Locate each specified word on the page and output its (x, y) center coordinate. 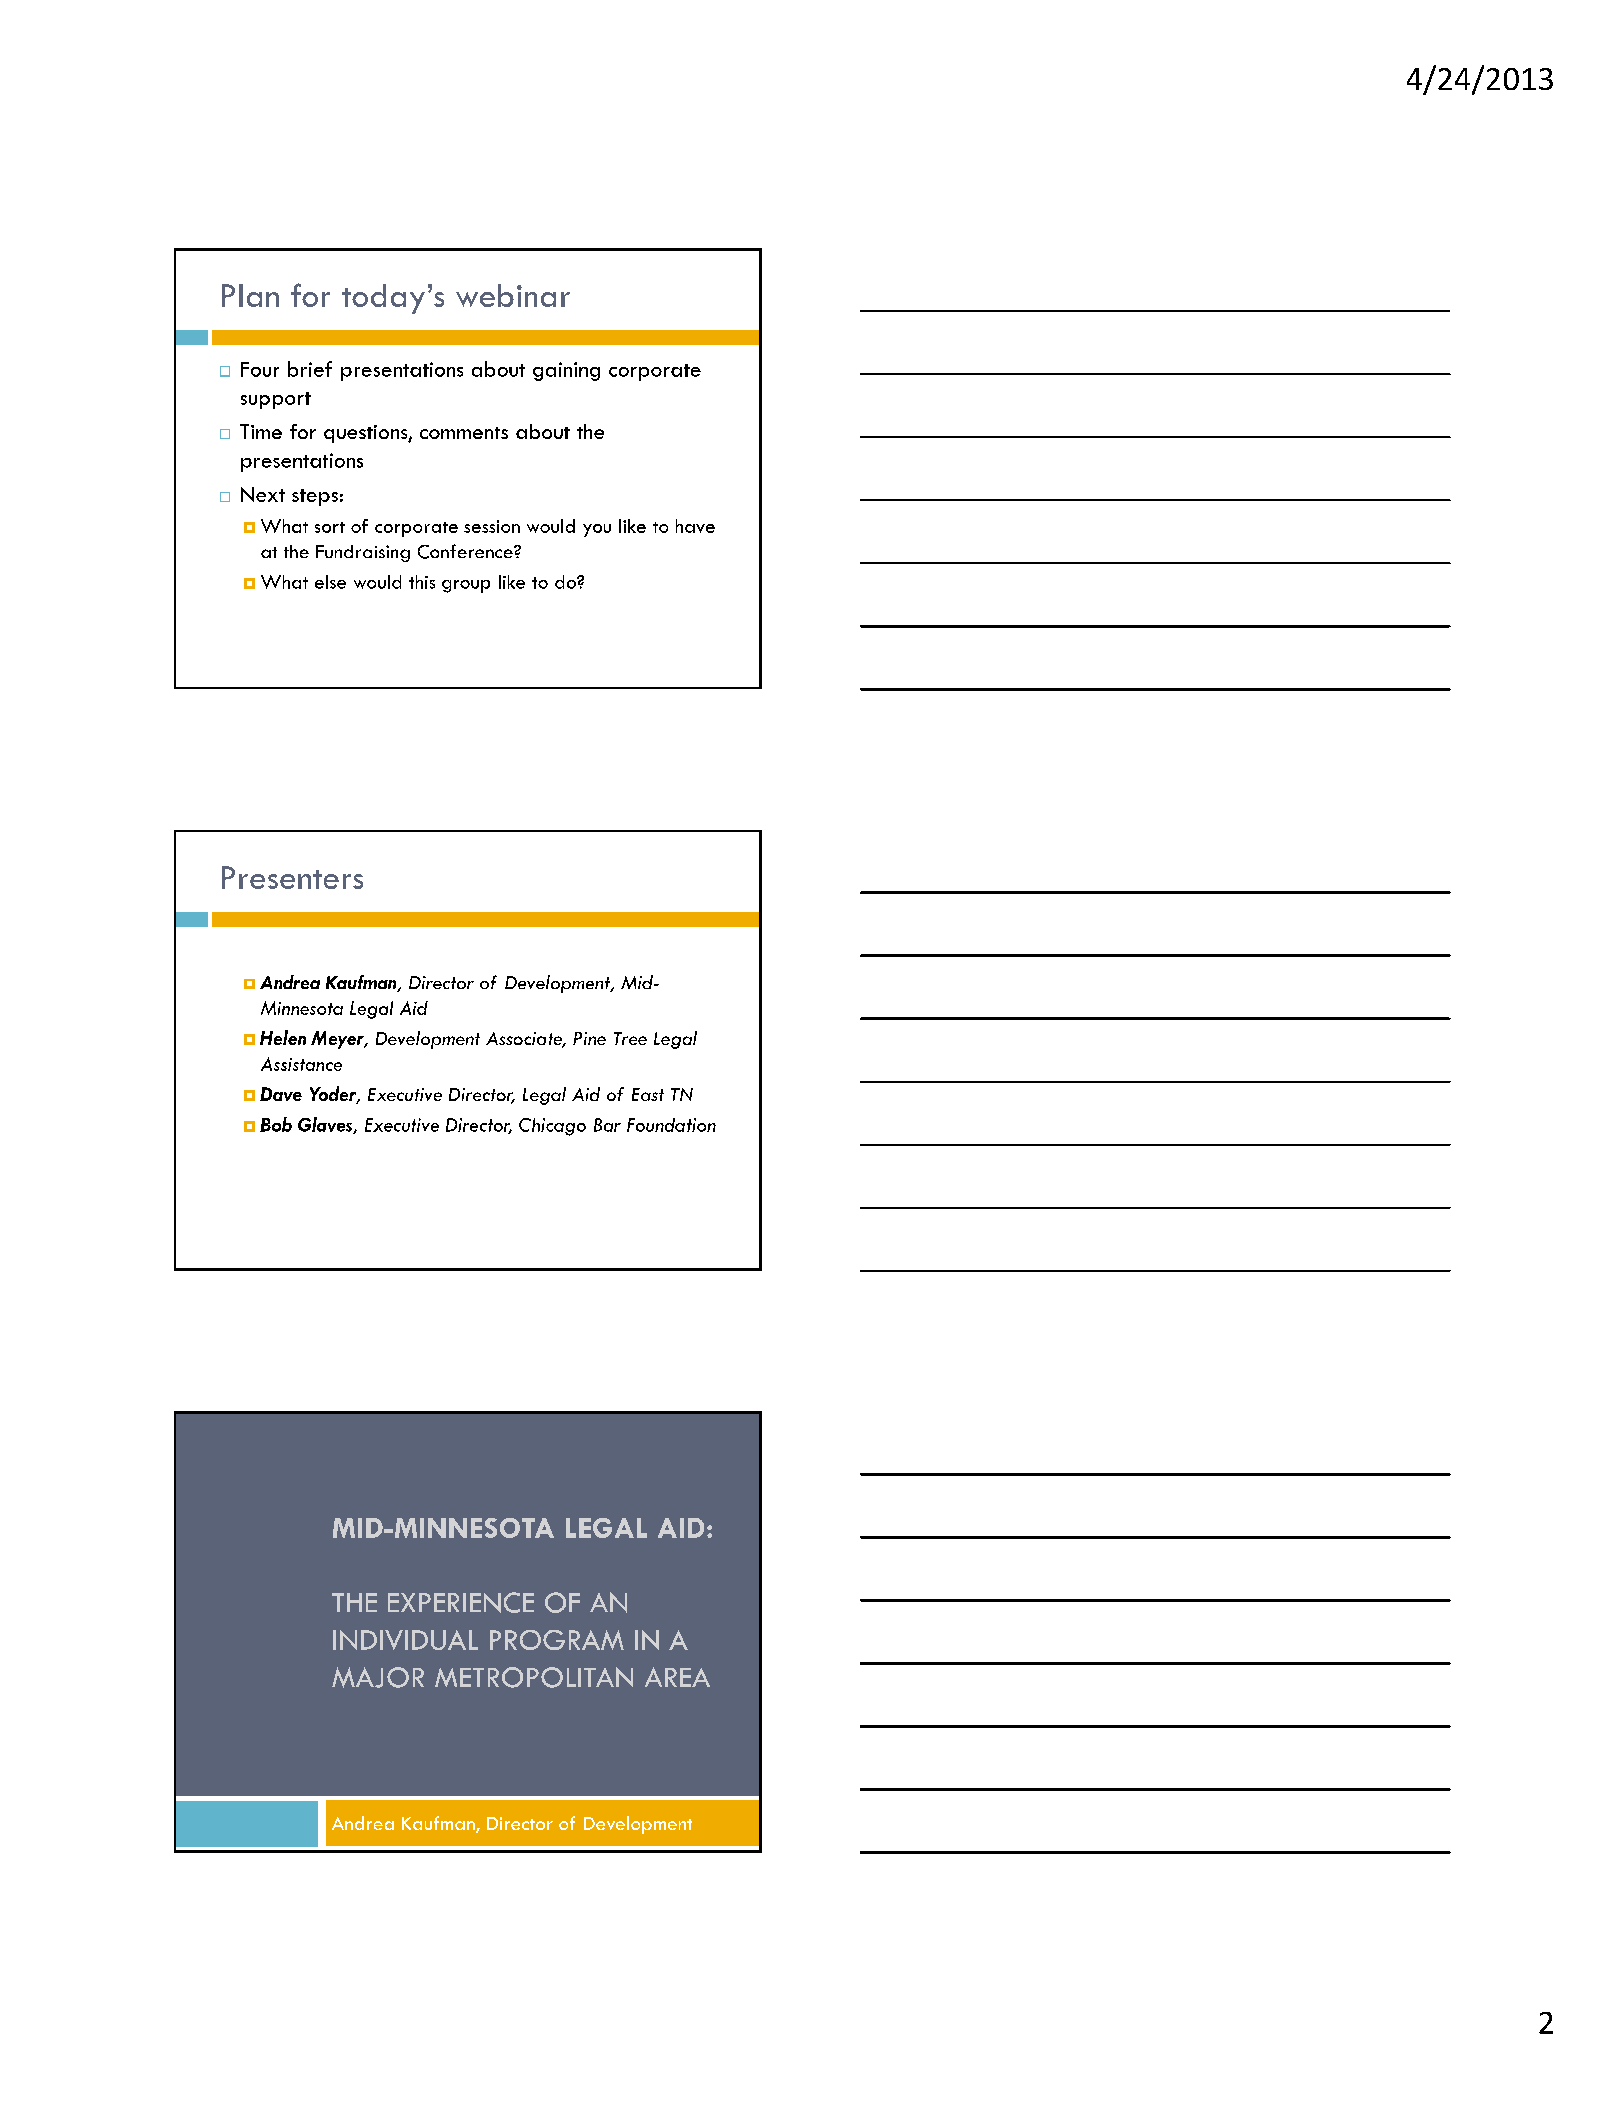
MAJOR (378, 1677)
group (466, 586)
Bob (276, 1124)
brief (310, 369)
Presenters (292, 877)
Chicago (552, 1127)
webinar (513, 295)
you (597, 530)
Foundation (671, 1125)
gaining (566, 371)
